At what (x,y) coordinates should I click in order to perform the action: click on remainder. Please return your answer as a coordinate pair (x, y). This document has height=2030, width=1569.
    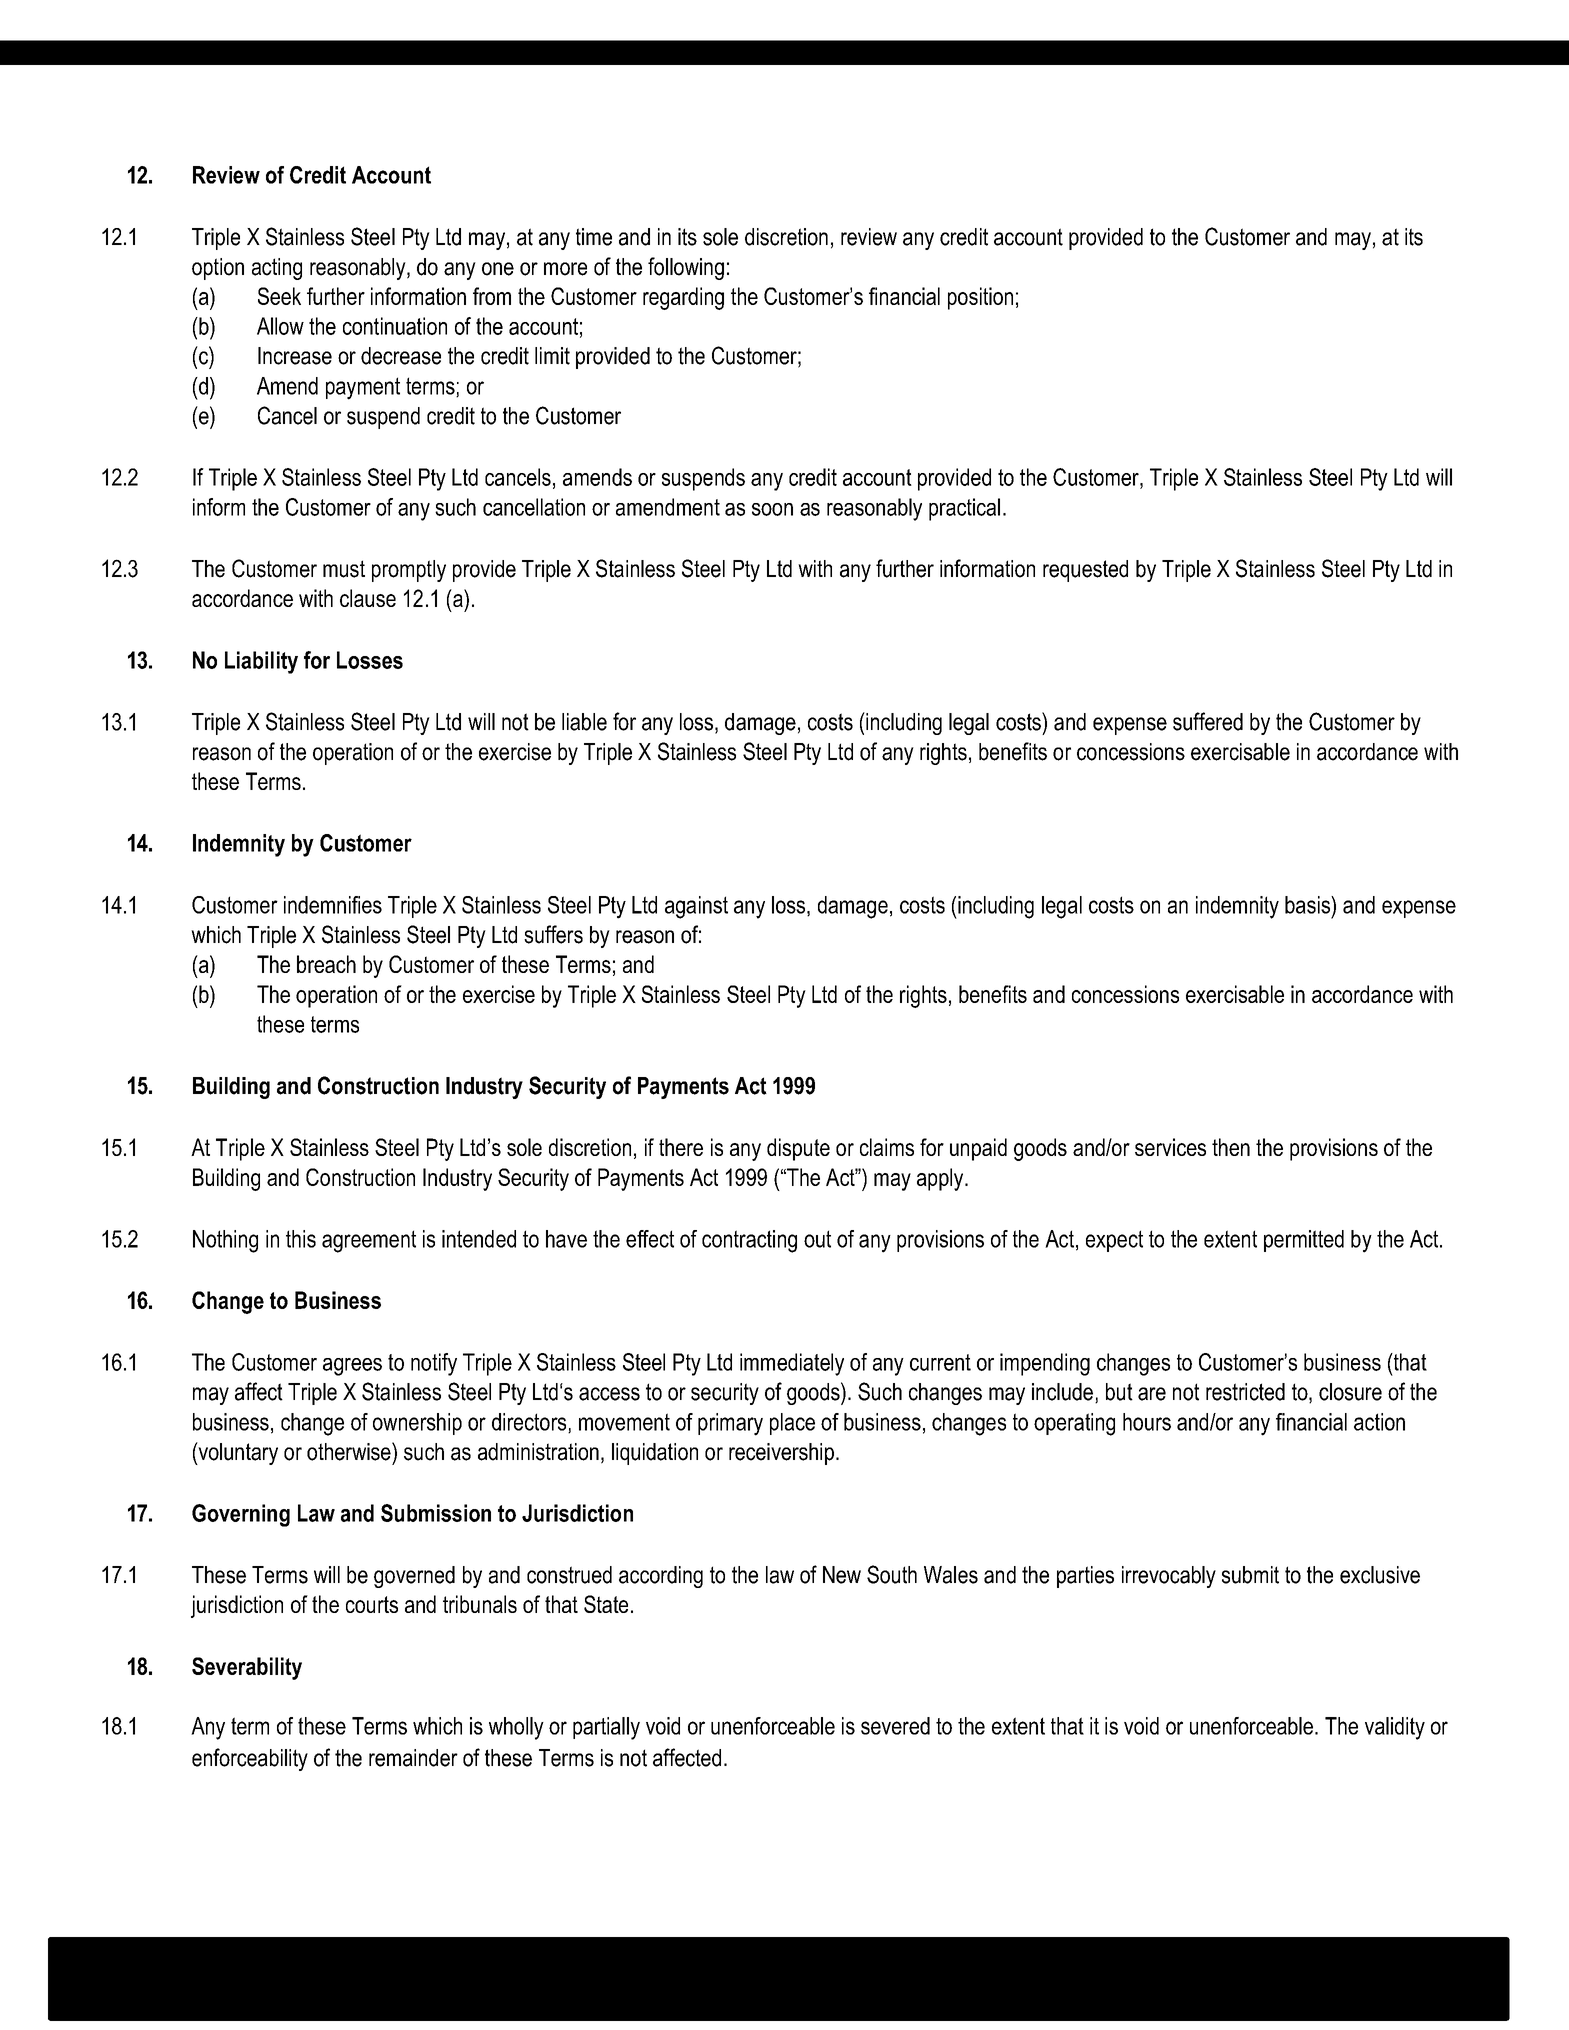
    Looking at the image, I should click on (413, 1758).
